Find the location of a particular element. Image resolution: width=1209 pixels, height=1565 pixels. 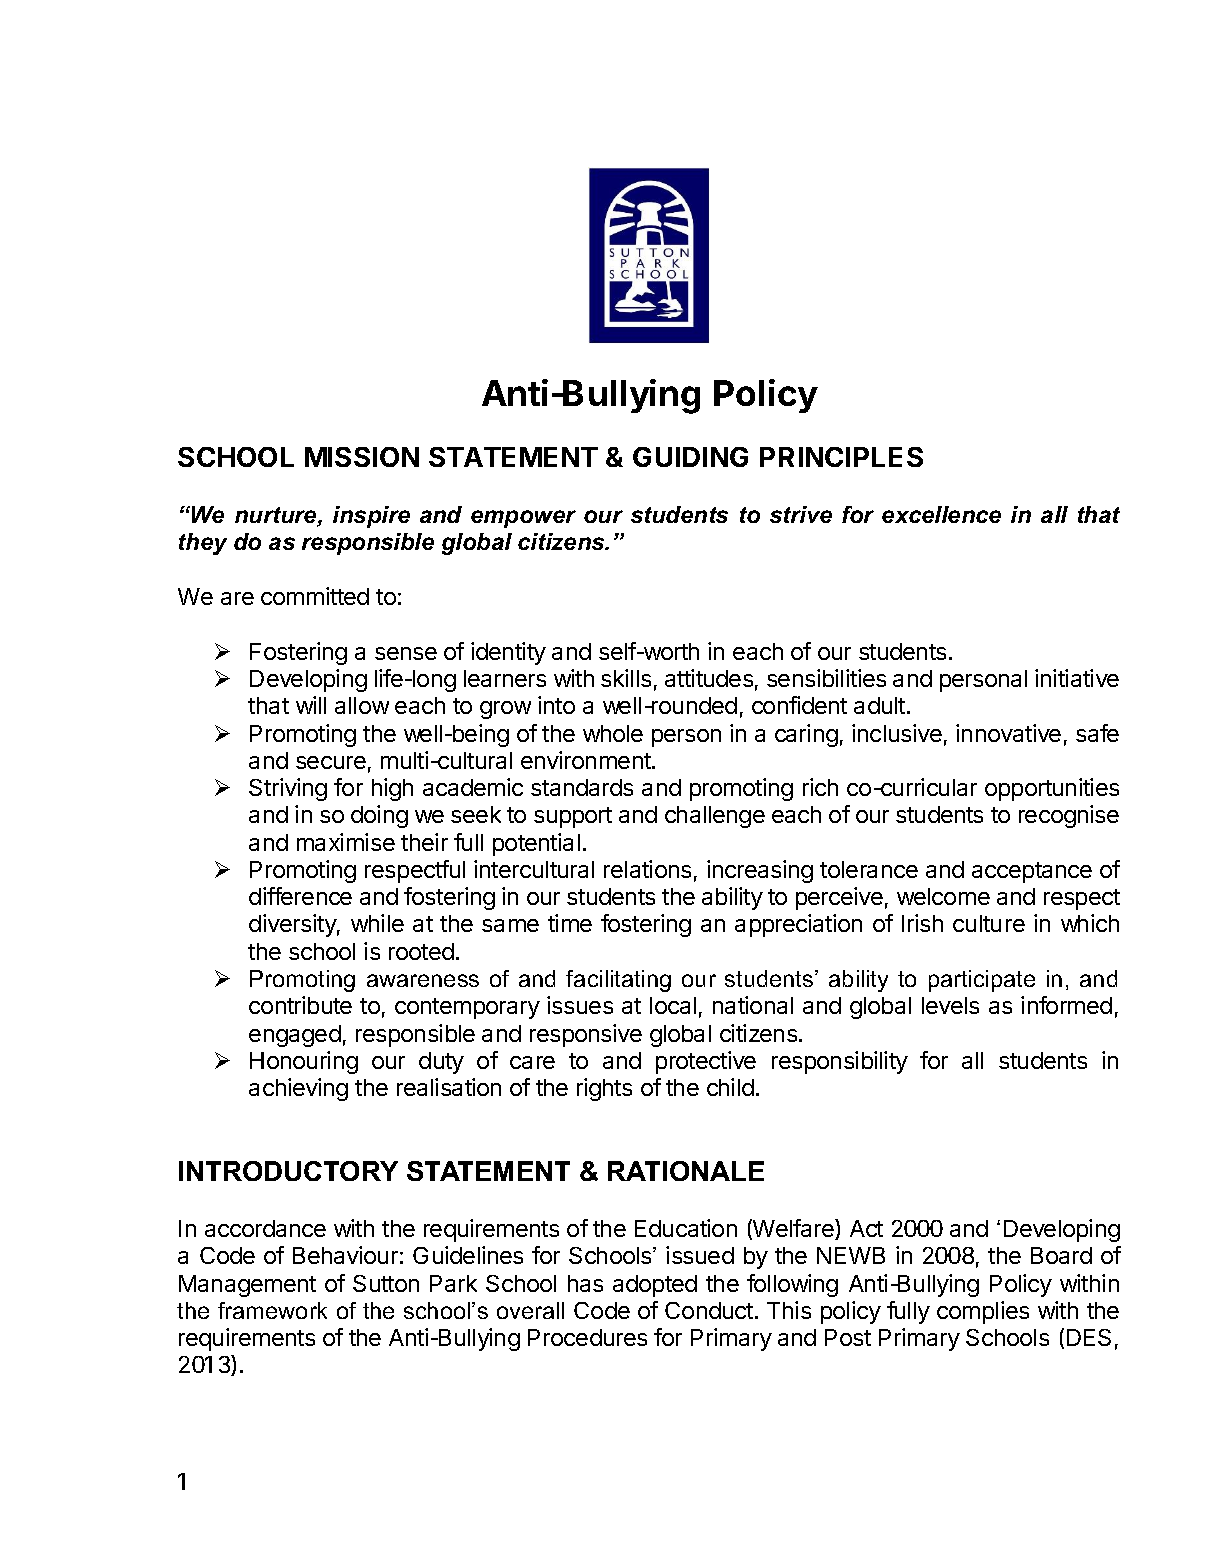

GUIDING is located at coordinates (690, 457).
